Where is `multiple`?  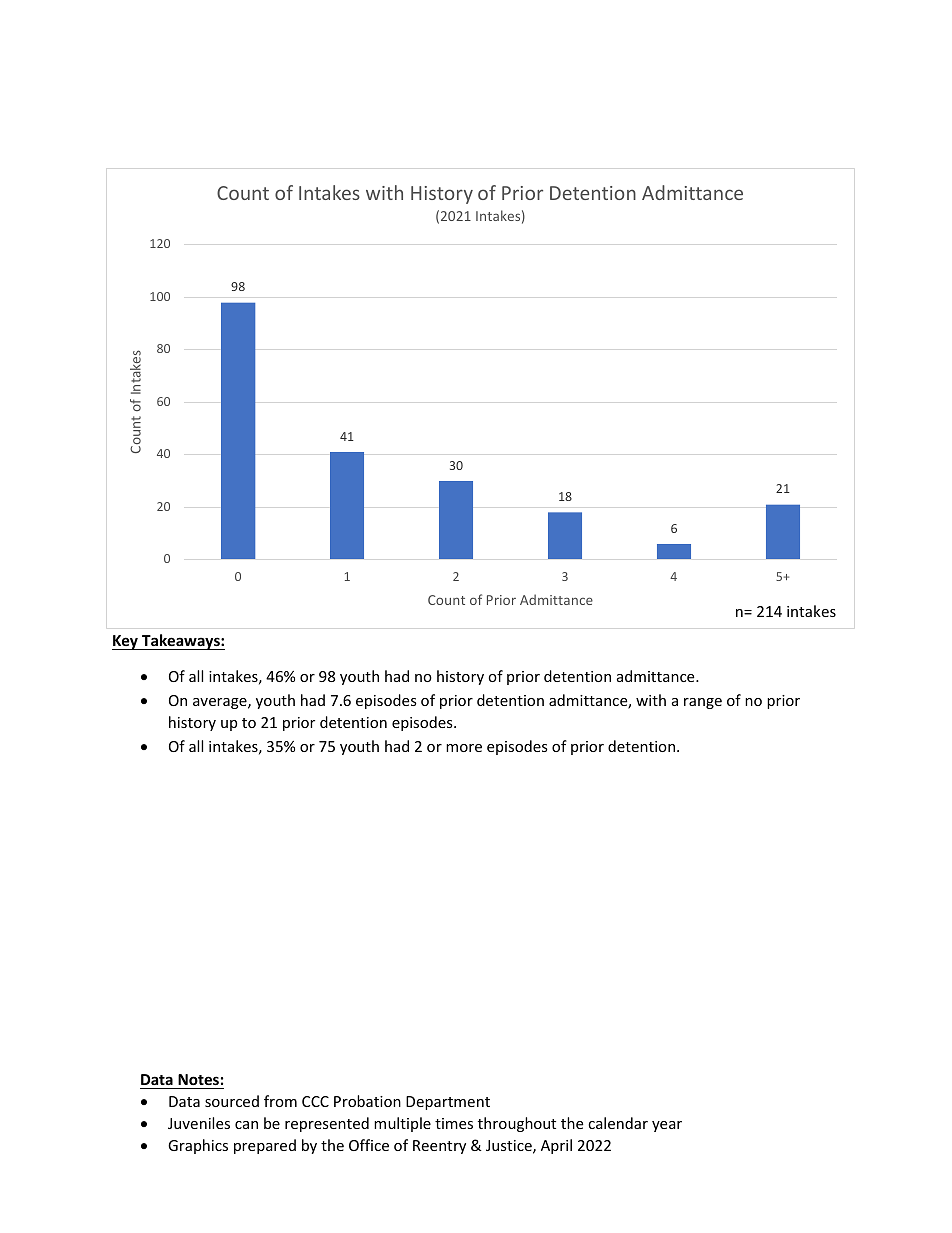 multiple is located at coordinates (402, 1124).
